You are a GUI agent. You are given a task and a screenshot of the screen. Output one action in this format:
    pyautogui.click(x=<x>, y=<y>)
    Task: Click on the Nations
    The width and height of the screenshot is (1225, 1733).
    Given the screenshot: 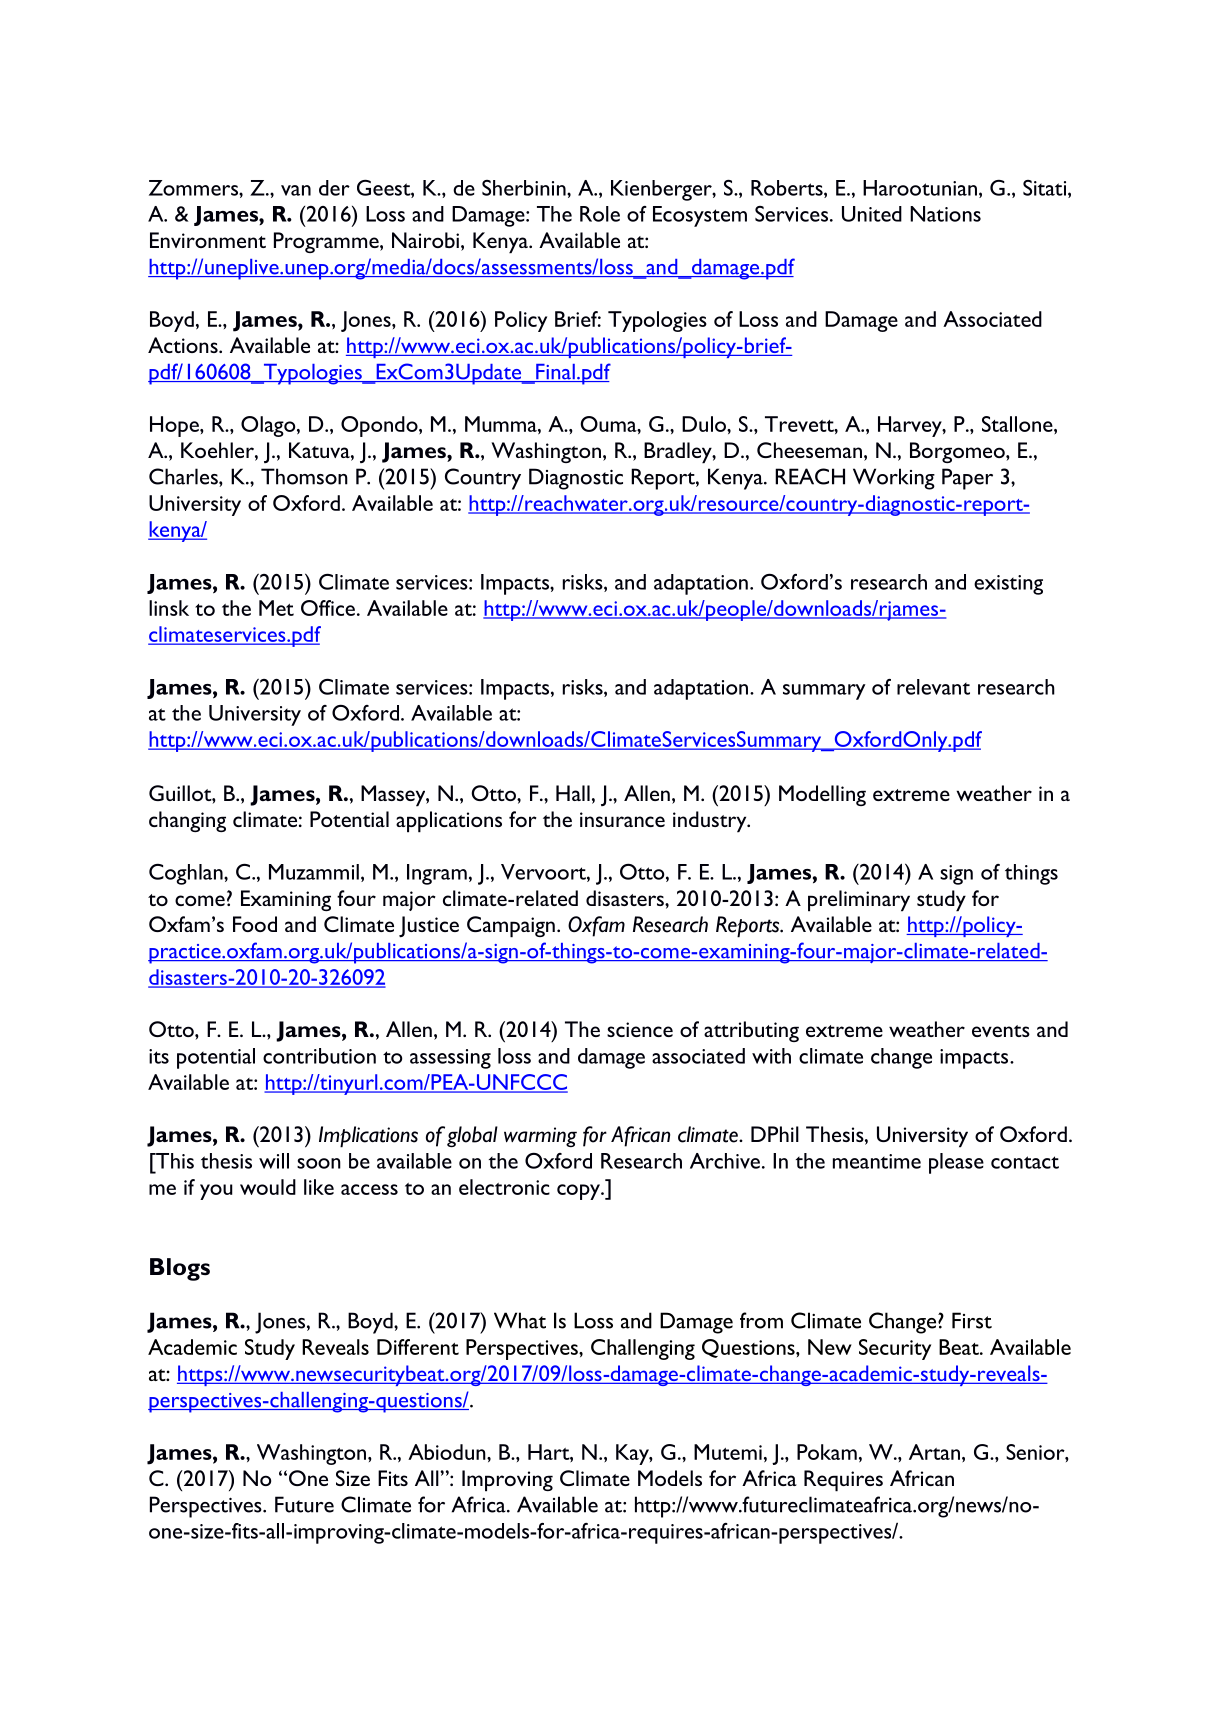 What is the action you would take?
    pyautogui.click(x=945, y=214)
